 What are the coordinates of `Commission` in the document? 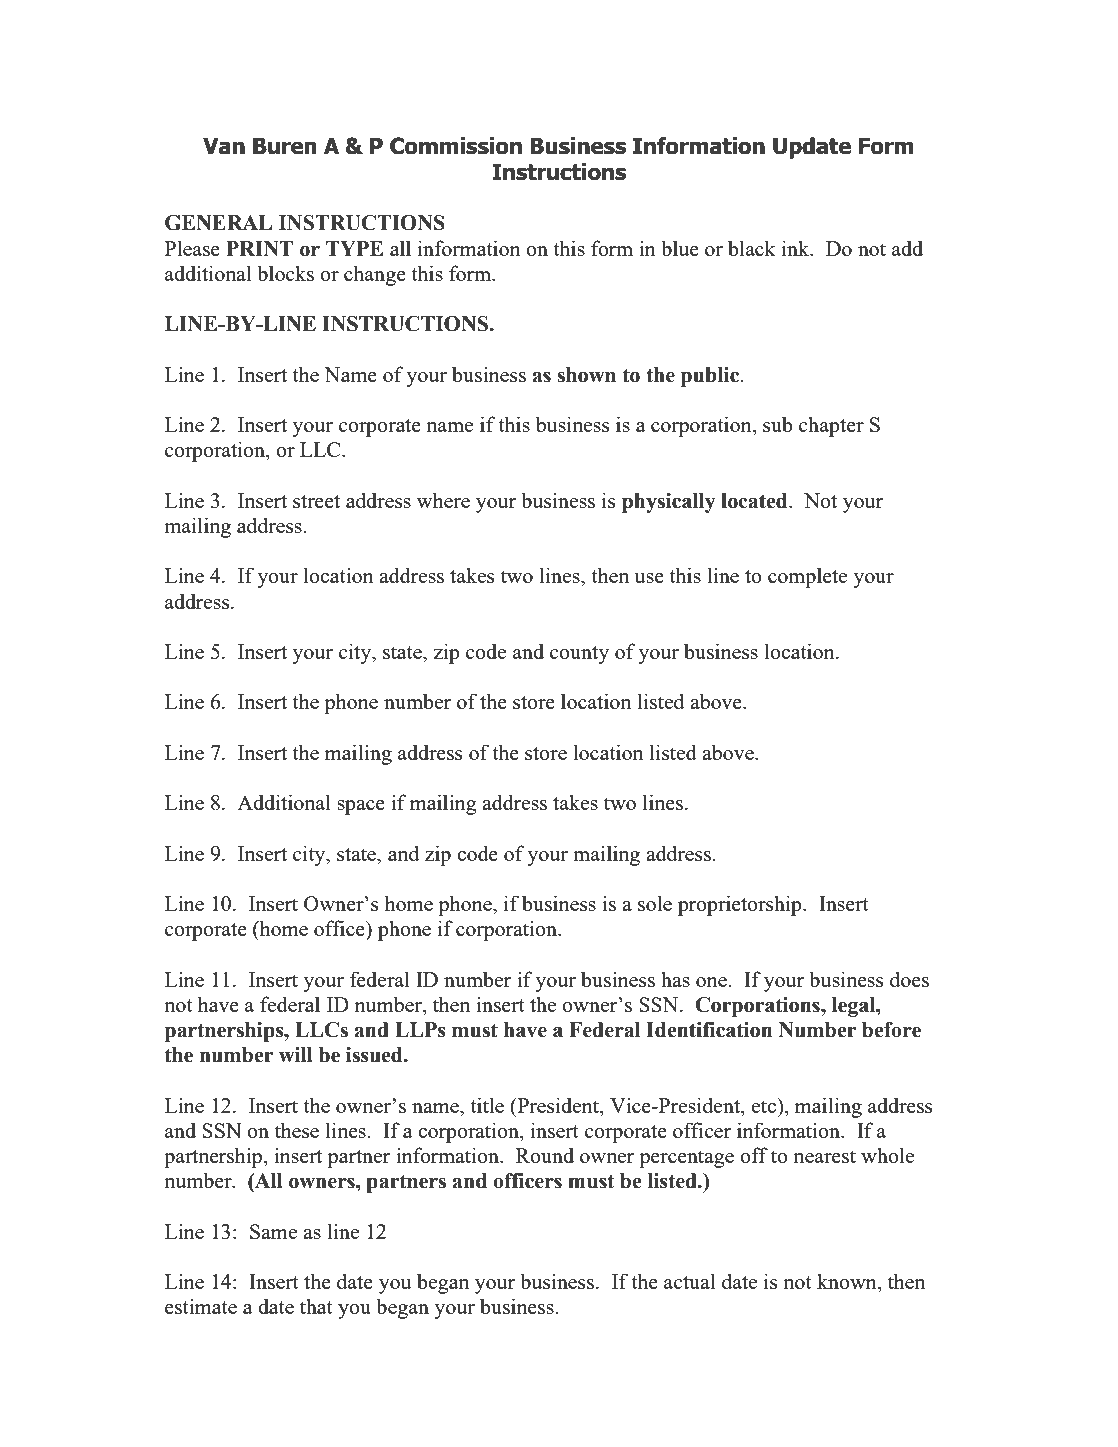 It's located at (456, 146).
